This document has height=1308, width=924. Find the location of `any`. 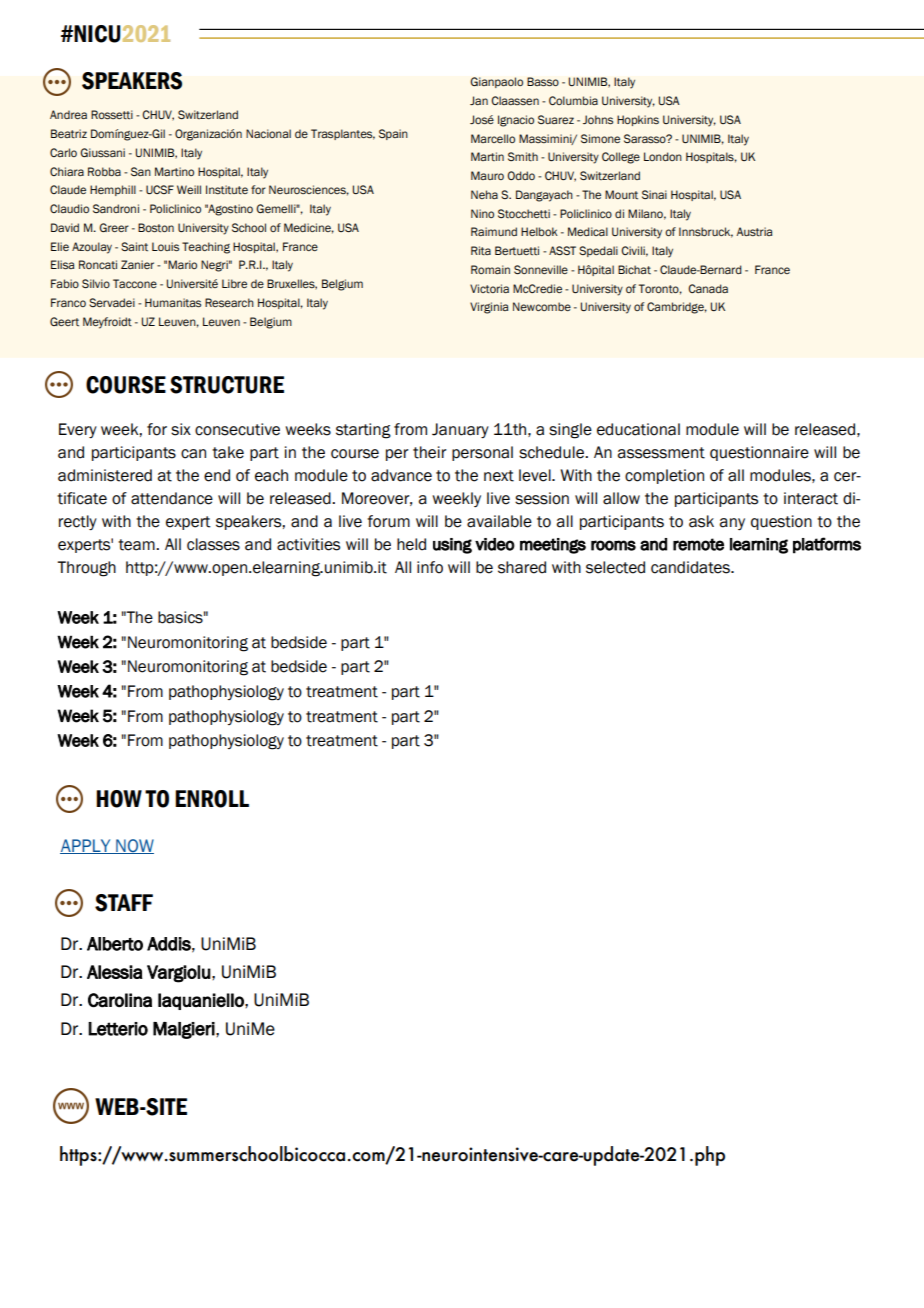

any is located at coordinates (732, 524).
